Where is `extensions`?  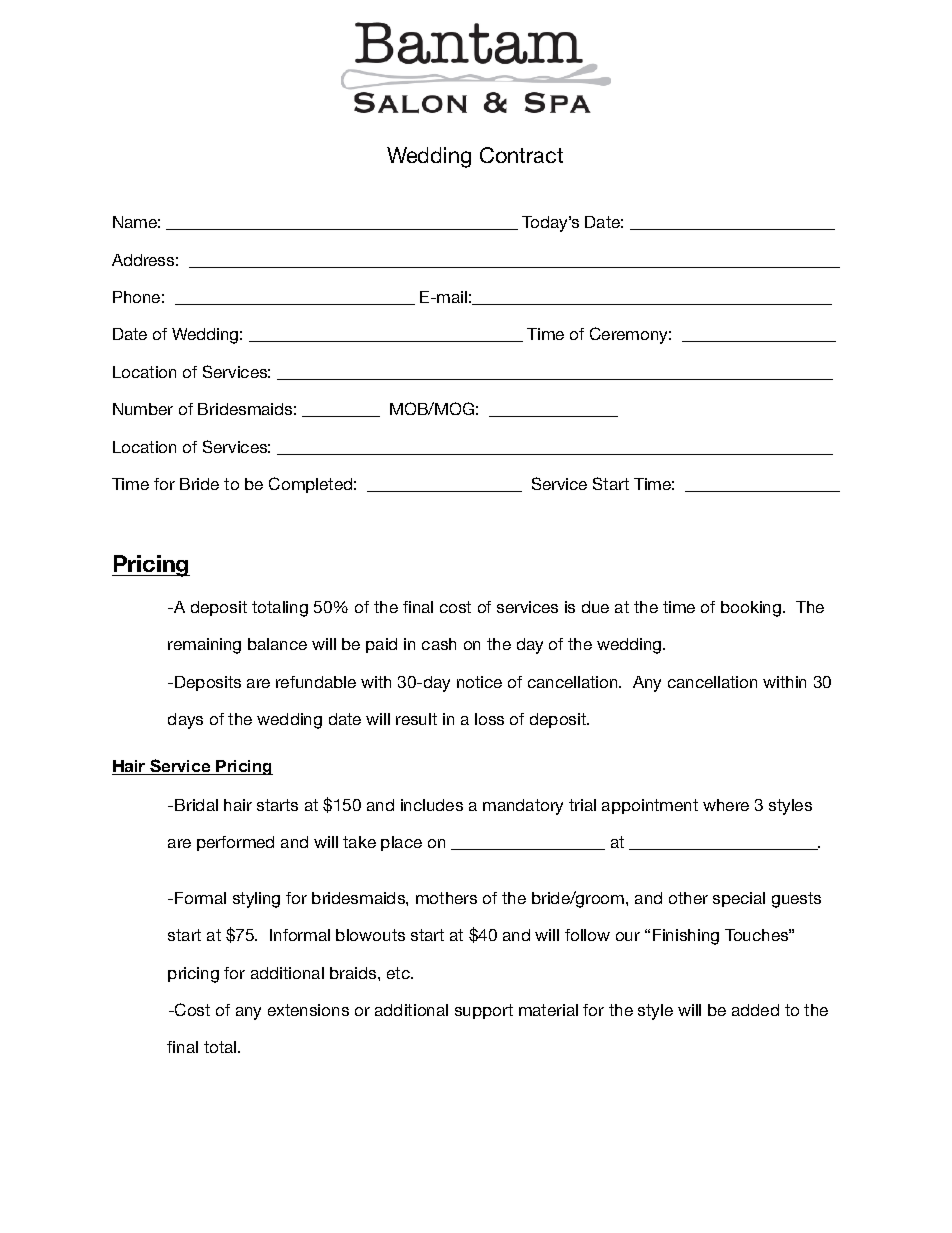 extensions is located at coordinates (308, 1010).
